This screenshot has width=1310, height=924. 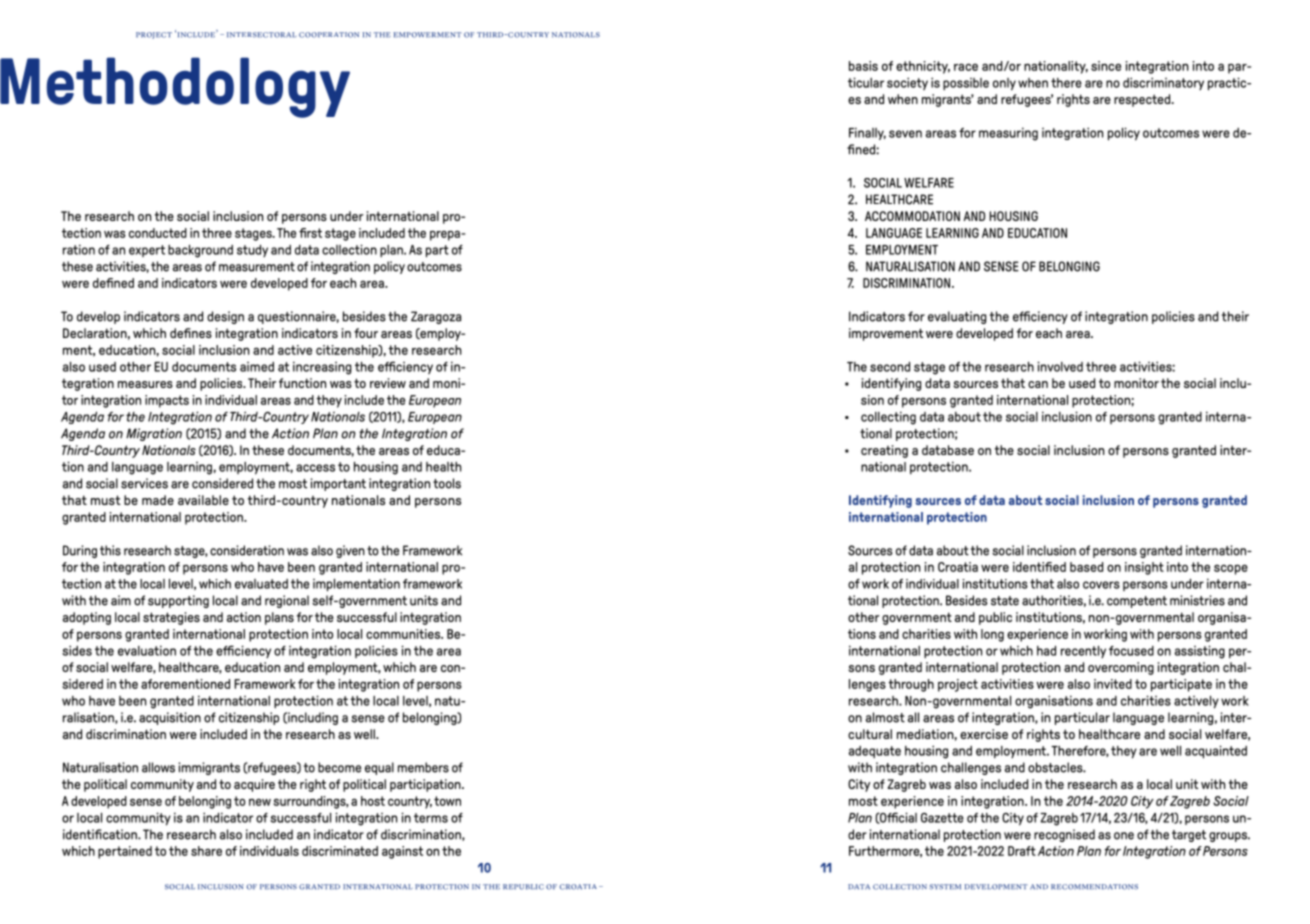 What do you see at coordinates (178, 601) in the screenshot?
I see `supporting` at bounding box center [178, 601].
